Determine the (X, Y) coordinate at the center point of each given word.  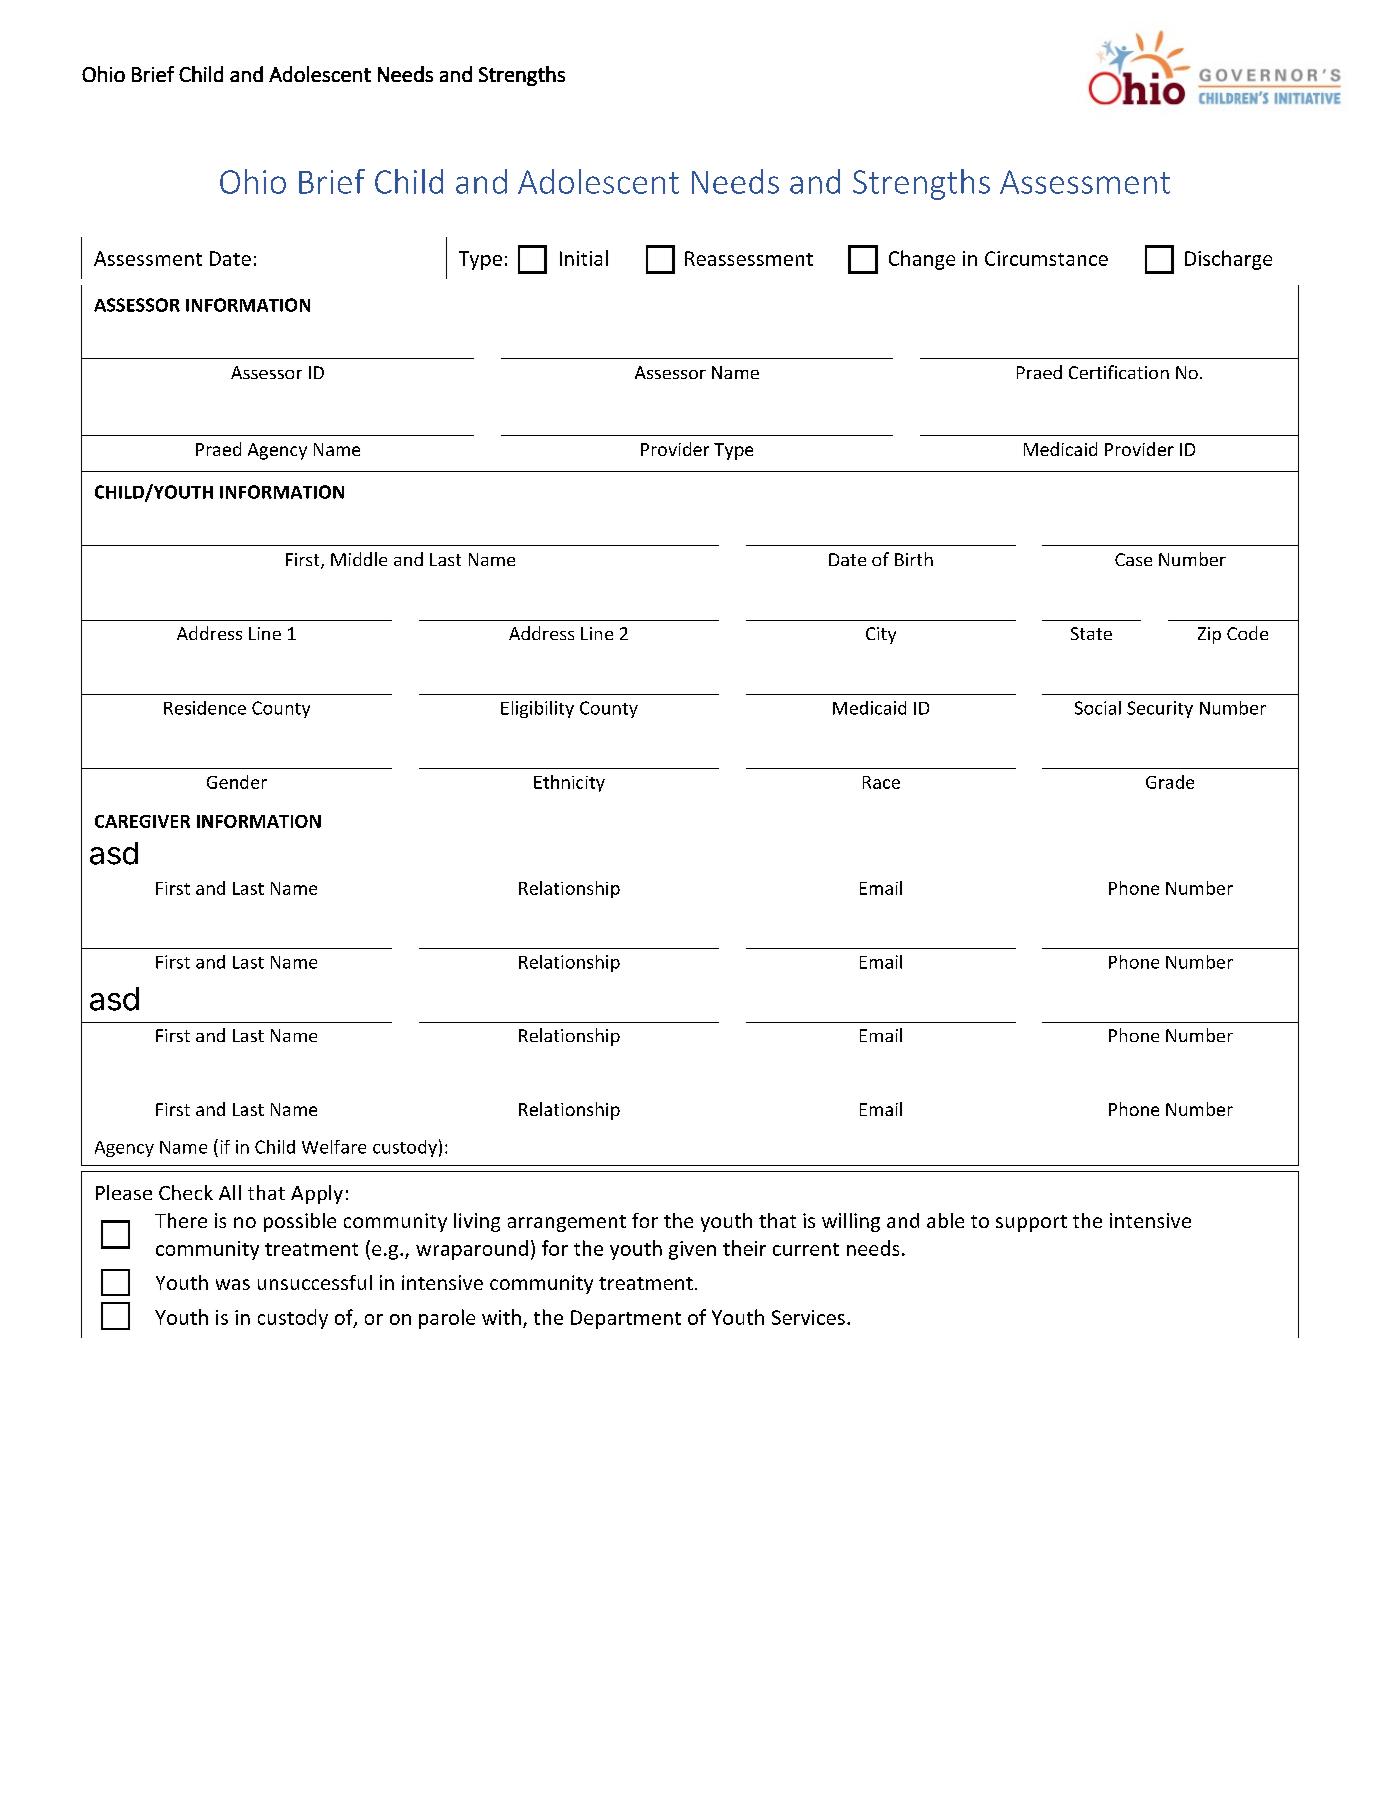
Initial (584, 258)
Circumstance (1046, 258)
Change (922, 260)
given (692, 1250)
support (1031, 1223)
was (233, 1284)
